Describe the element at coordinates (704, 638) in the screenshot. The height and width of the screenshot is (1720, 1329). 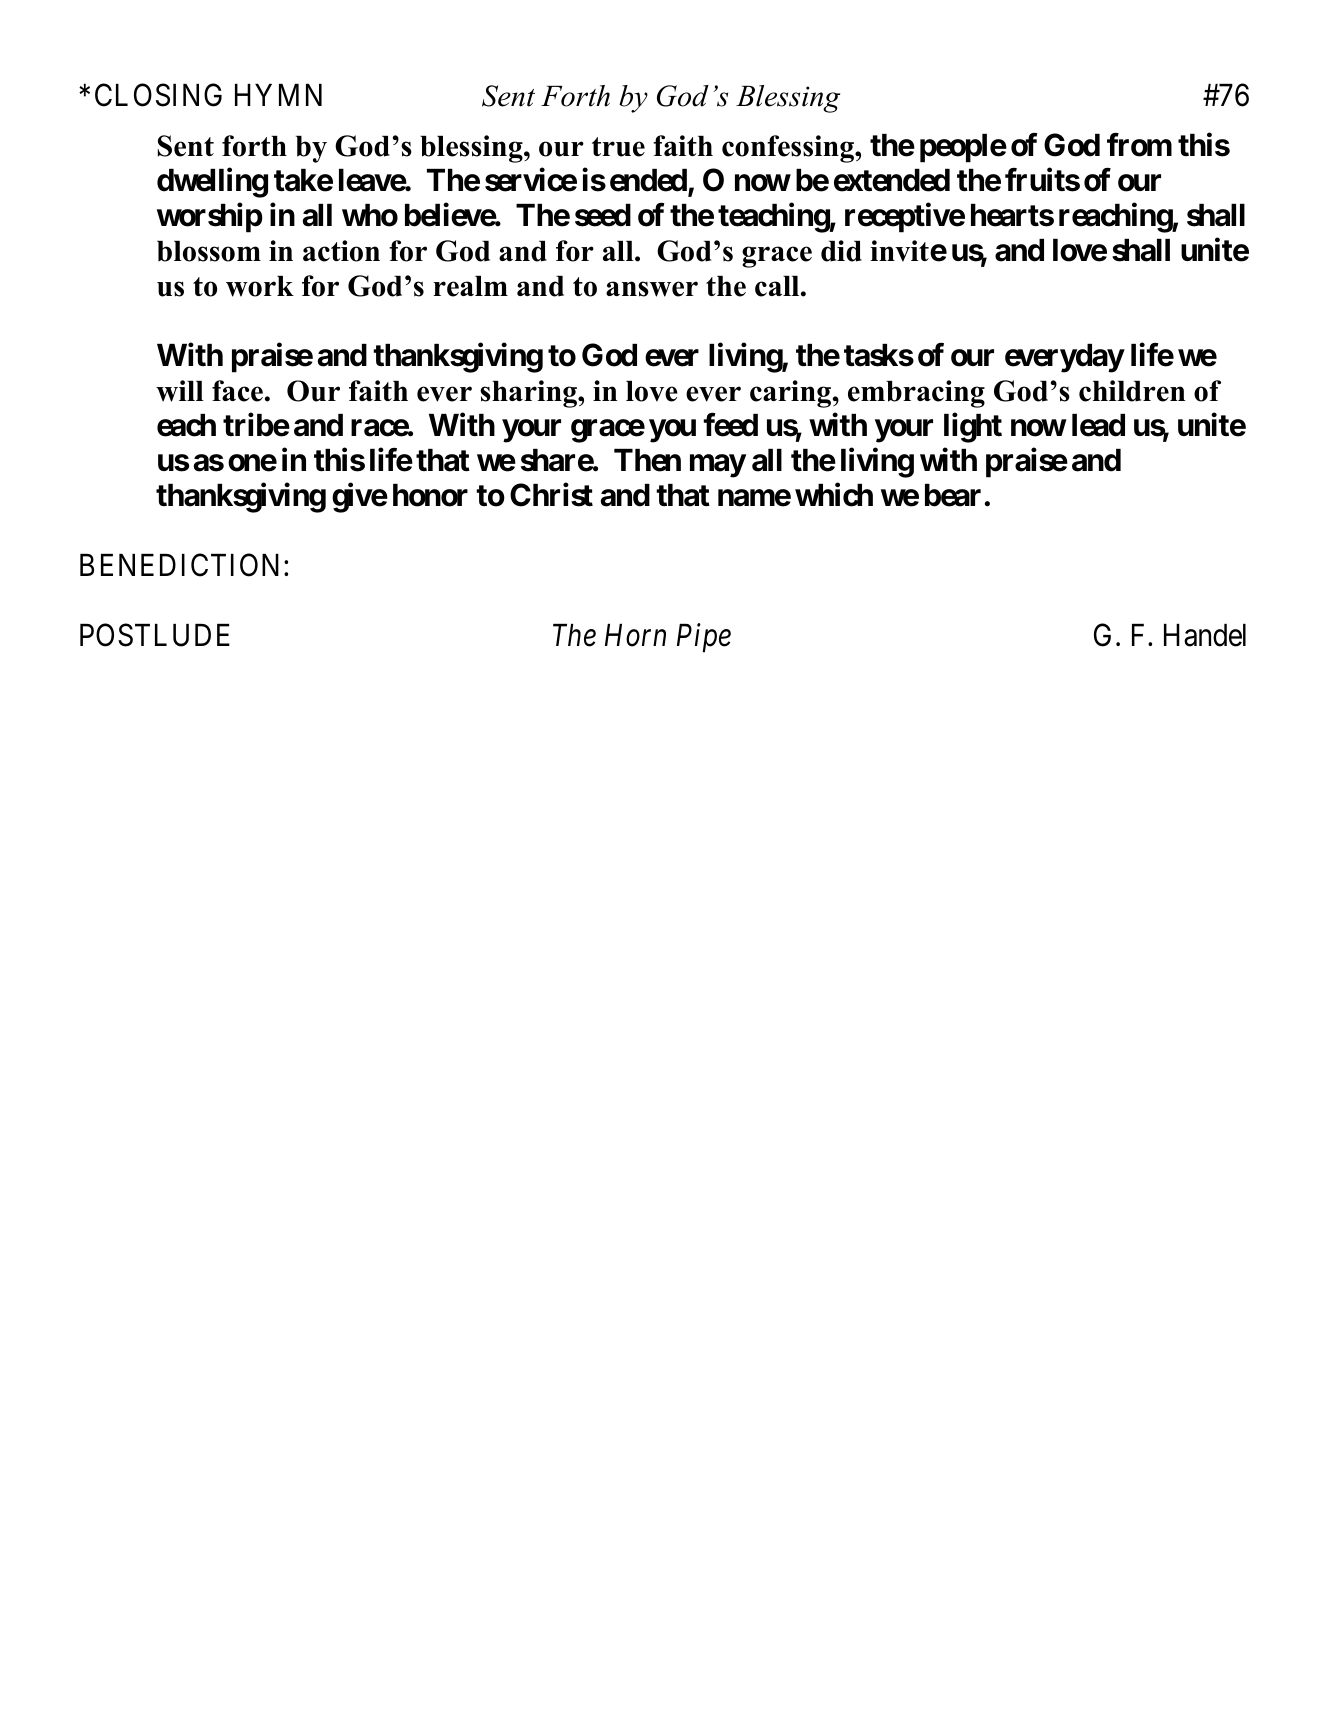
I see `Pipe` at that location.
